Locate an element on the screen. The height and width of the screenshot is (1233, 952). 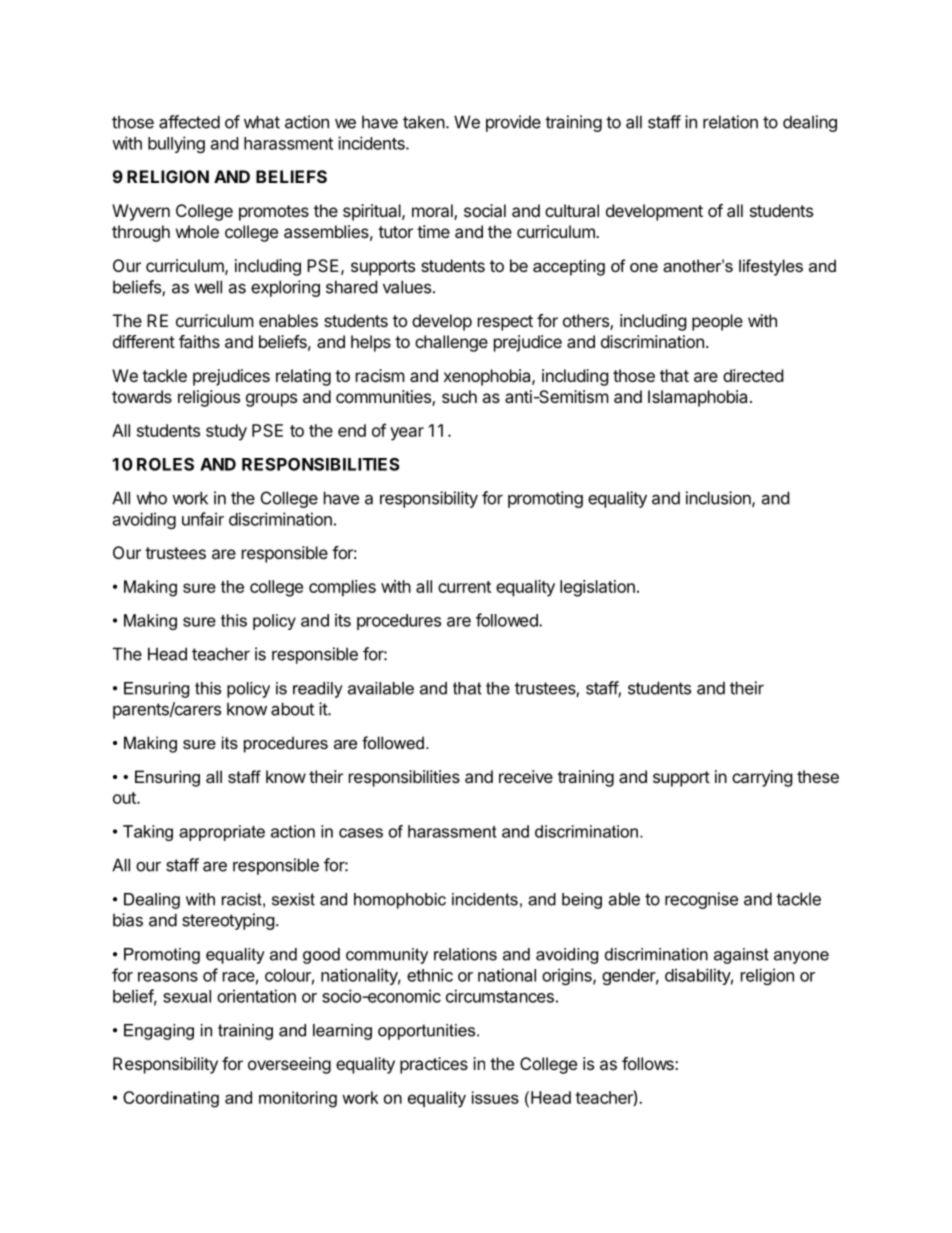
bullying is located at coordinates (176, 144).
